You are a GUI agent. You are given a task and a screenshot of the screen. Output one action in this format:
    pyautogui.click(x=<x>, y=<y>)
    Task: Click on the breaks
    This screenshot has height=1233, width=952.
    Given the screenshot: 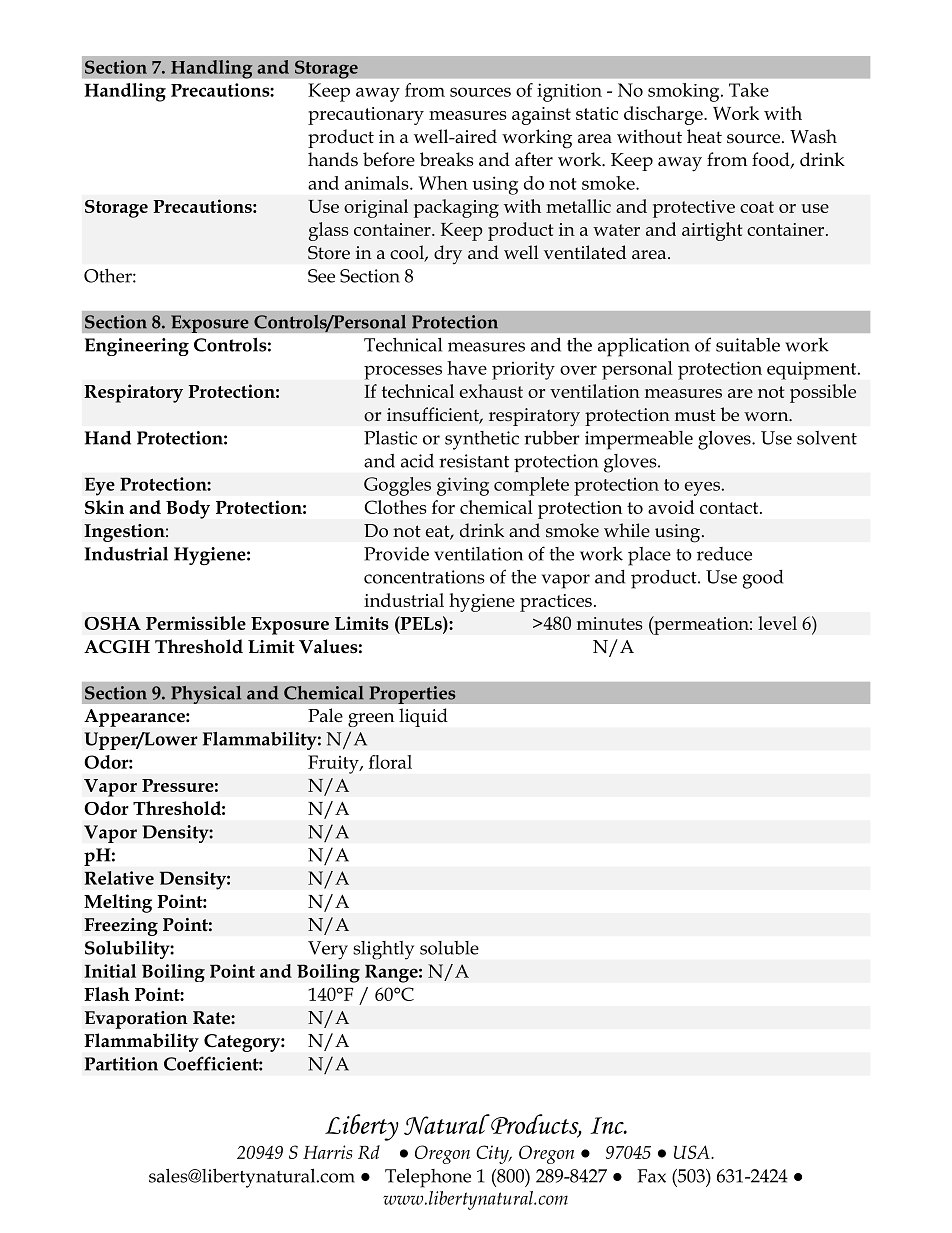 What is the action you would take?
    pyautogui.click(x=447, y=159)
